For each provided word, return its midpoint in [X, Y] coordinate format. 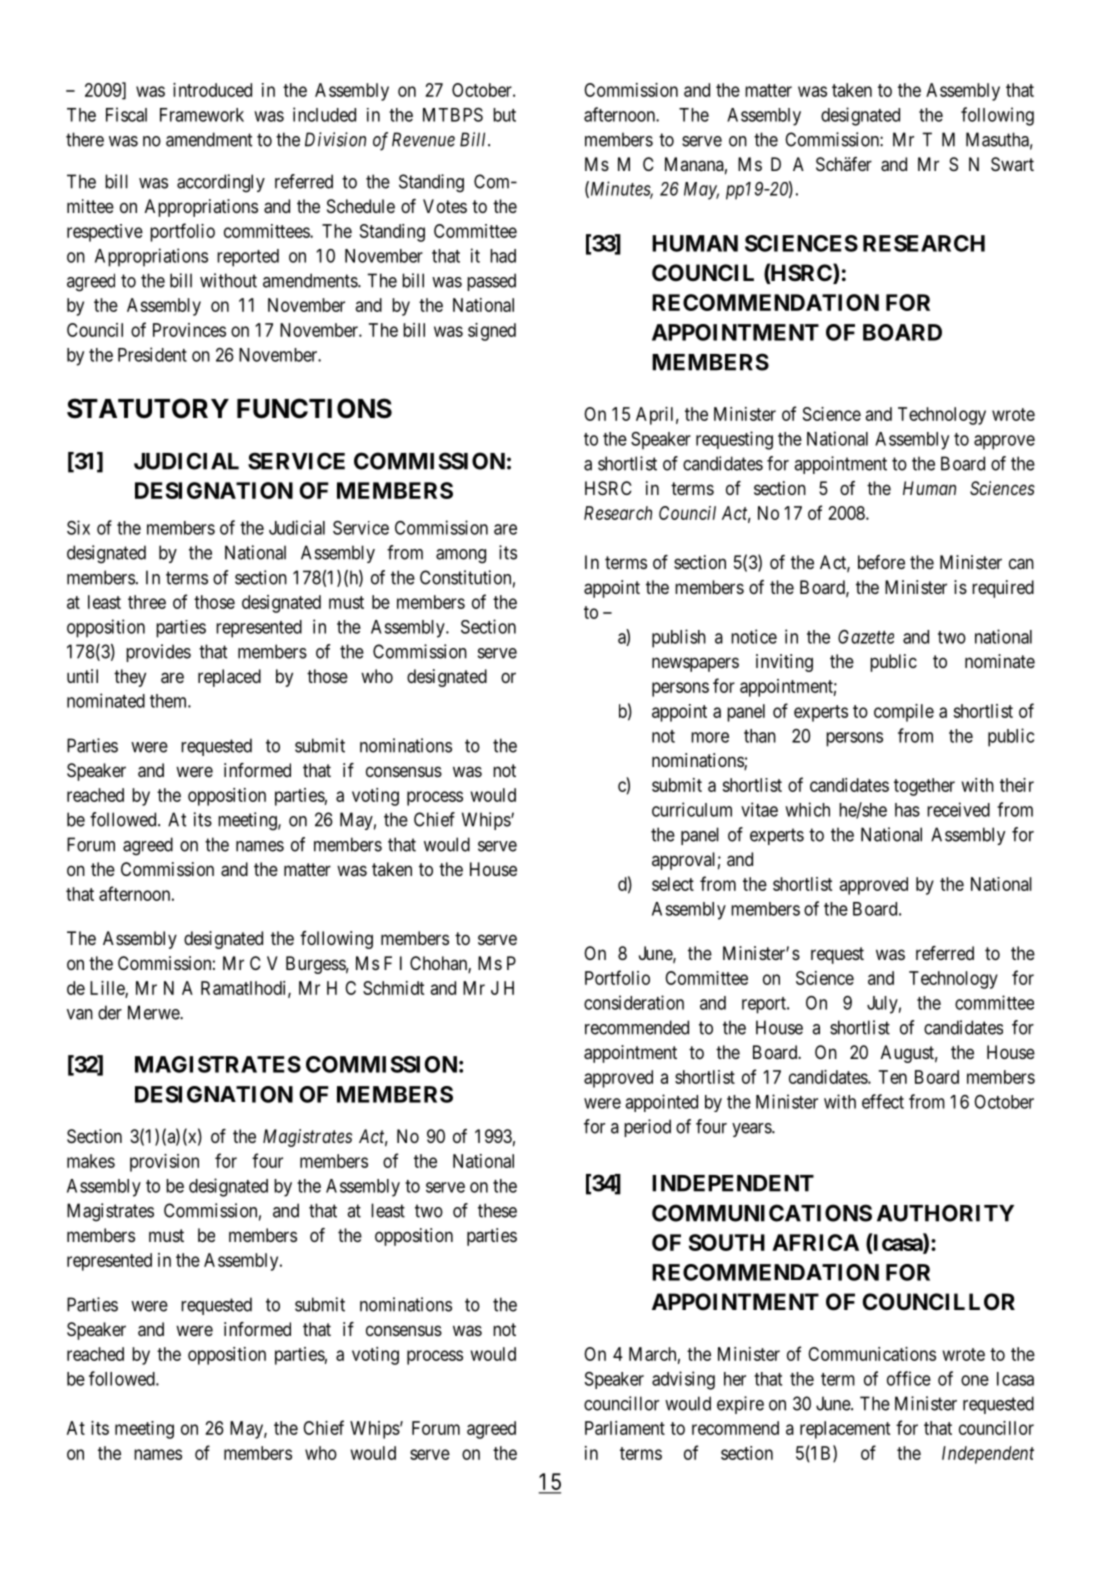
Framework [202, 115]
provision [164, 1163]
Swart [1012, 164]
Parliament [625, 1428]
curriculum [692, 809]
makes [91, 1161]
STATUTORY [148, 408]
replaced [229, 678]
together [924, 787]
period [647, 1128]
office [909, 1378]
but [504, 115]
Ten [893, 1077]
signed [492, 332]
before [881, 562]
